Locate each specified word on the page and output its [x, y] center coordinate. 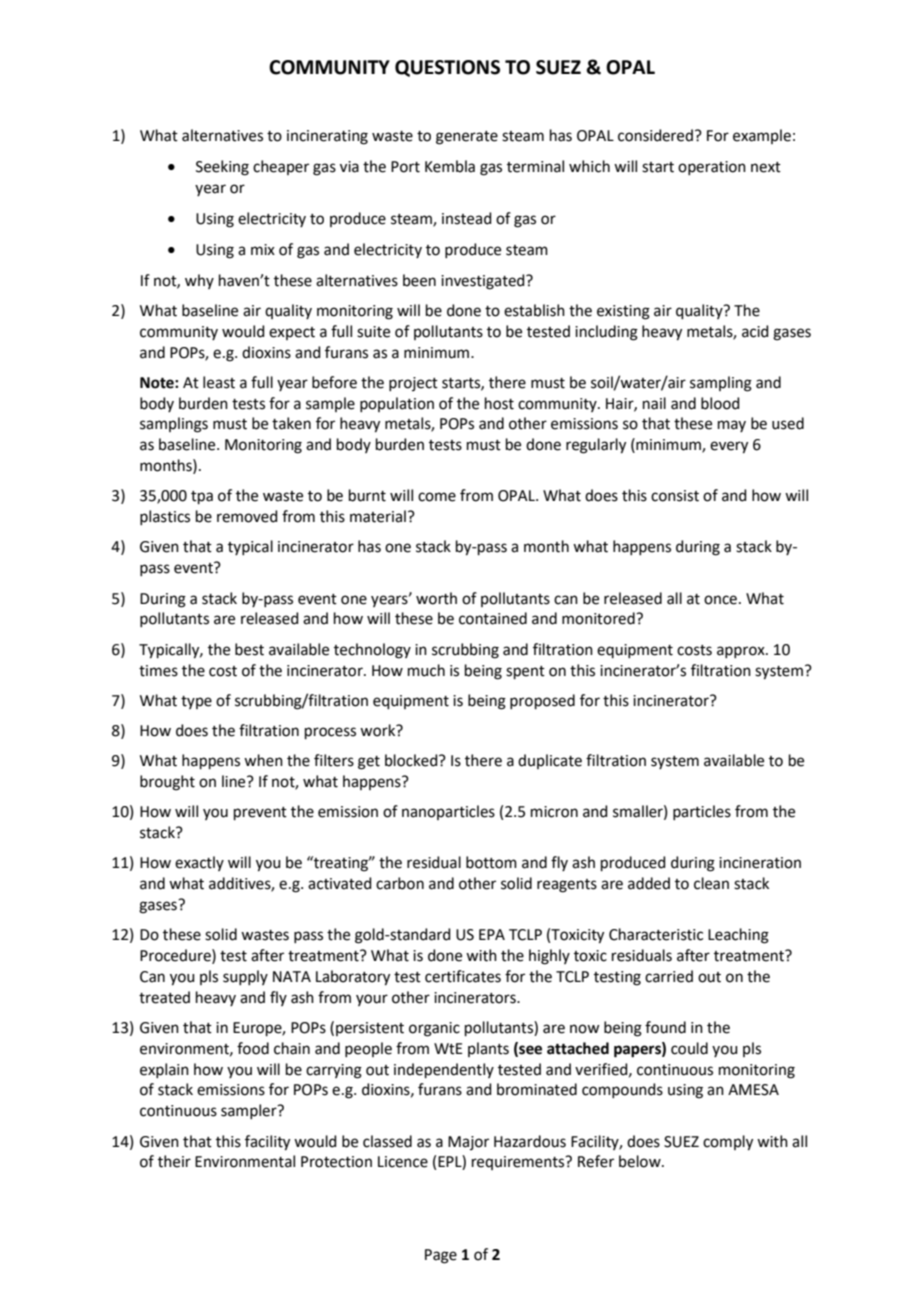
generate [467, 138]
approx [742, 652]
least [219, 382]
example [762, 136]
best [249, 649]
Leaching [738, 936]
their [174, 1161]
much [426, 670]
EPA [492, 934]
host [499, 403]
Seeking [222, 168]
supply [245, 977]
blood [720, 403]
